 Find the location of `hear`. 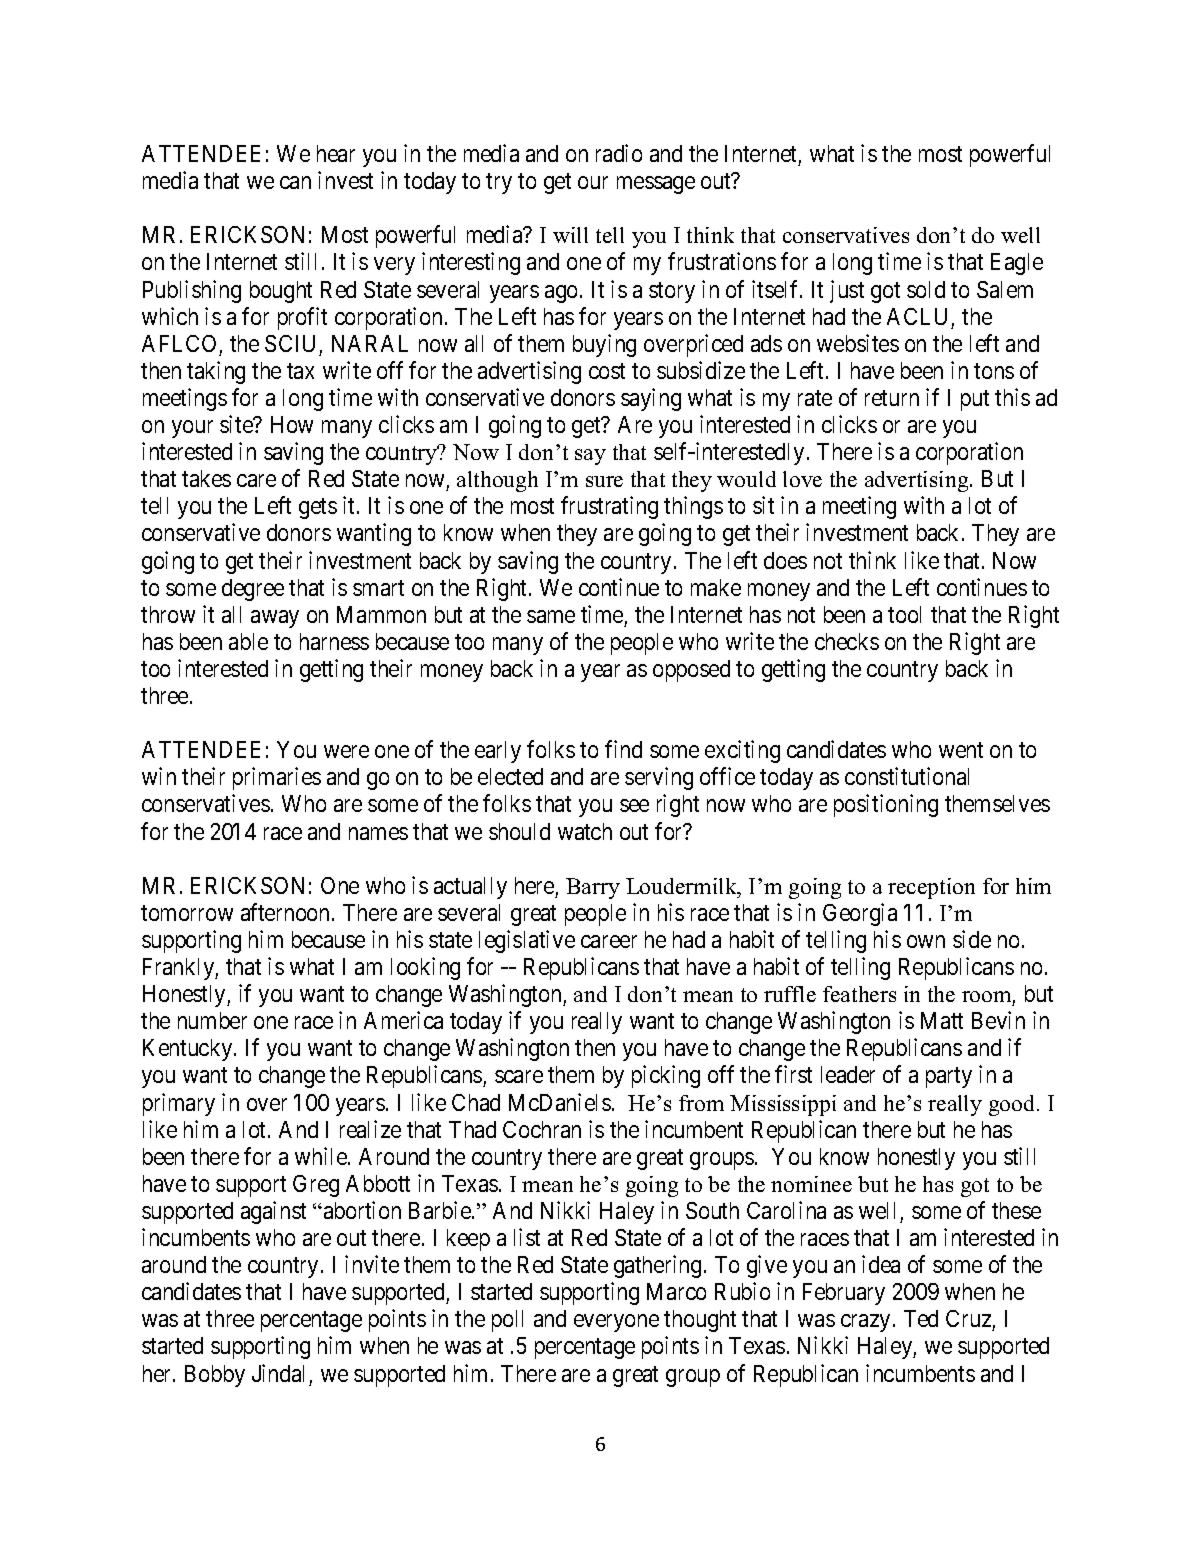

hear is located at coordinates (336, 153).
